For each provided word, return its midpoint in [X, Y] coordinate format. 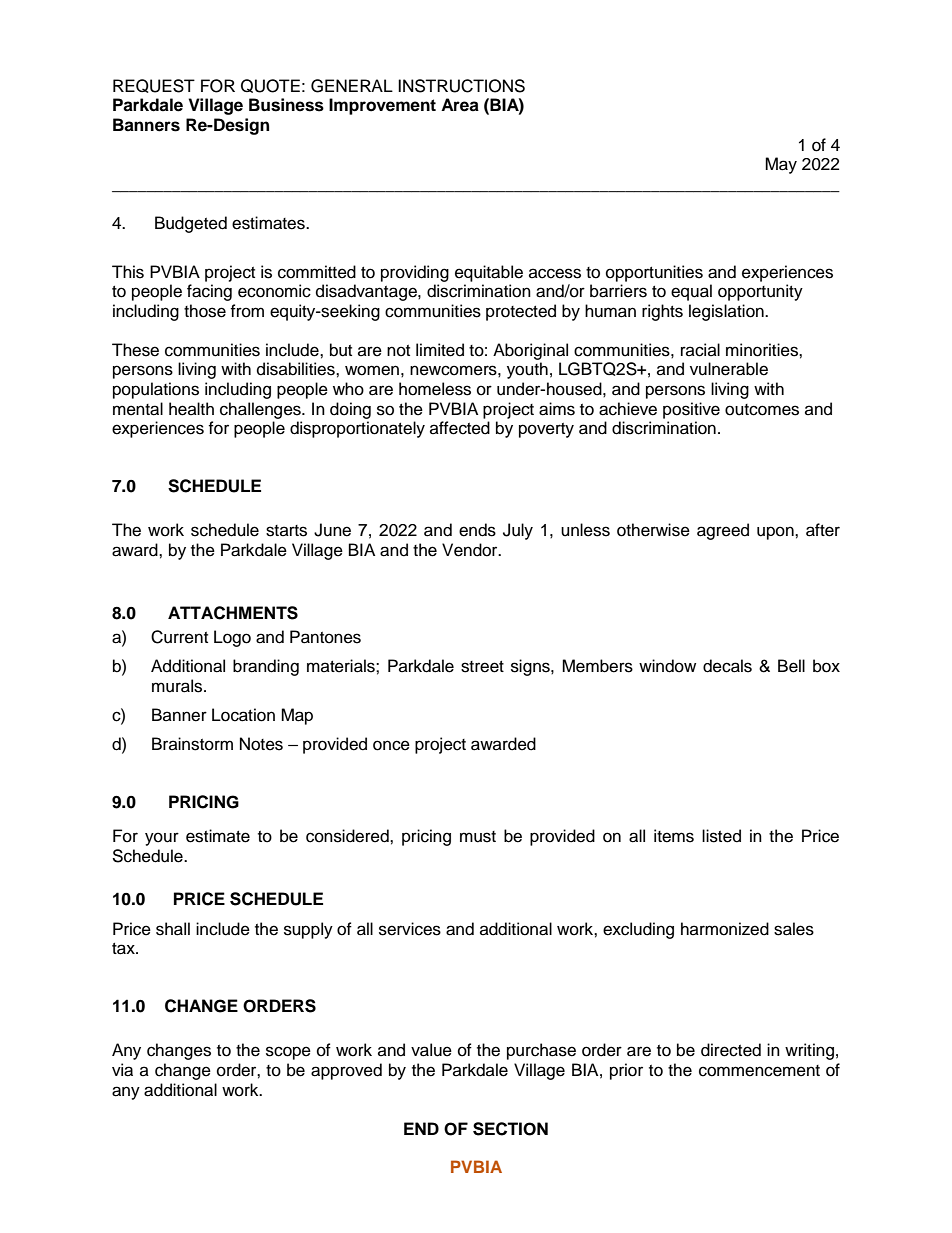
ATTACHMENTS [233, 613]
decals [727, 666]
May [781, 165]
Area [460, 105]
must [478, 837]
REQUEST [154, 86]
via [122, 1070]
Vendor [471, 550]
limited [440, 350]
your [162, 839]
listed [721, 836]
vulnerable [729, 369]
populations [156, 390]
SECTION [510, 1129]
